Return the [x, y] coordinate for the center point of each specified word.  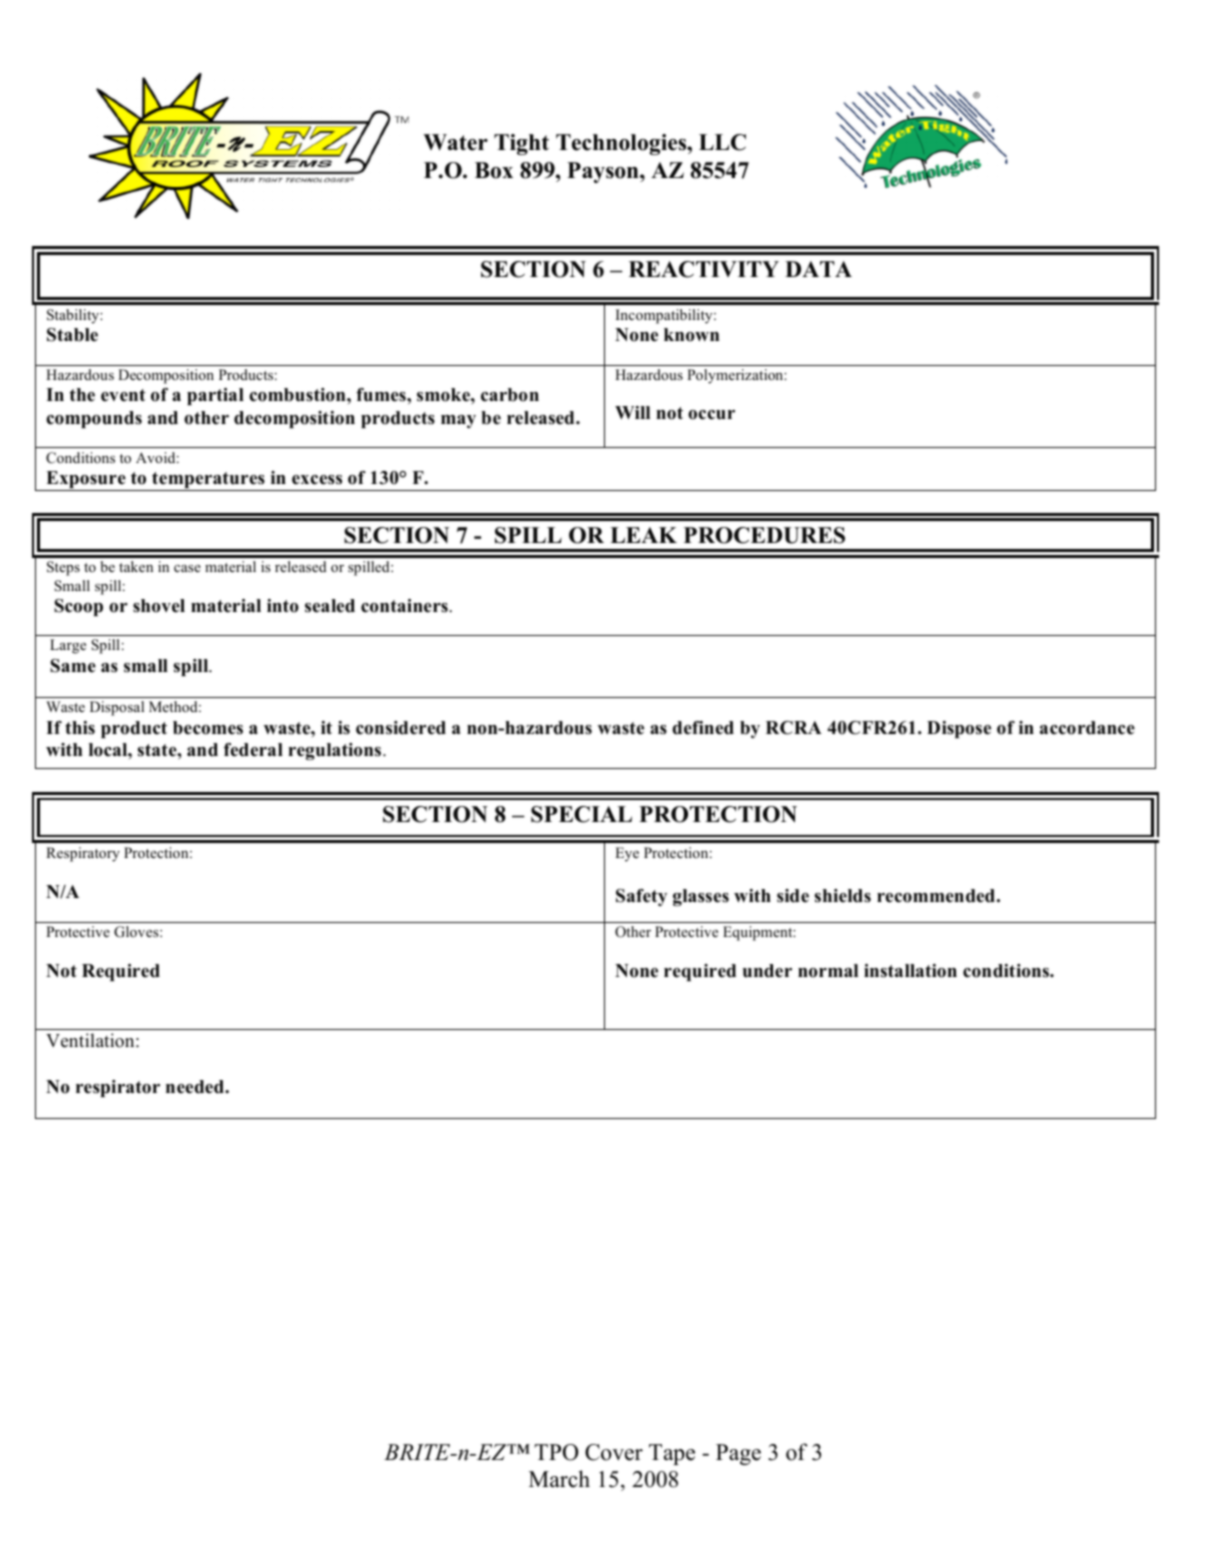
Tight [521, 144]
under [767, 971]
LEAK [643, 535]
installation [910, 971]
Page [738, 1454]
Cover [614, 1452]
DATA [818, 269]
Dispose [959, 729]
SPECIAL [581, 814]
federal [253, 750]
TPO [556, 1452]
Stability [74, 316]
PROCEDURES [764, 535]
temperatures [208, 481]
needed [196, 1087]
